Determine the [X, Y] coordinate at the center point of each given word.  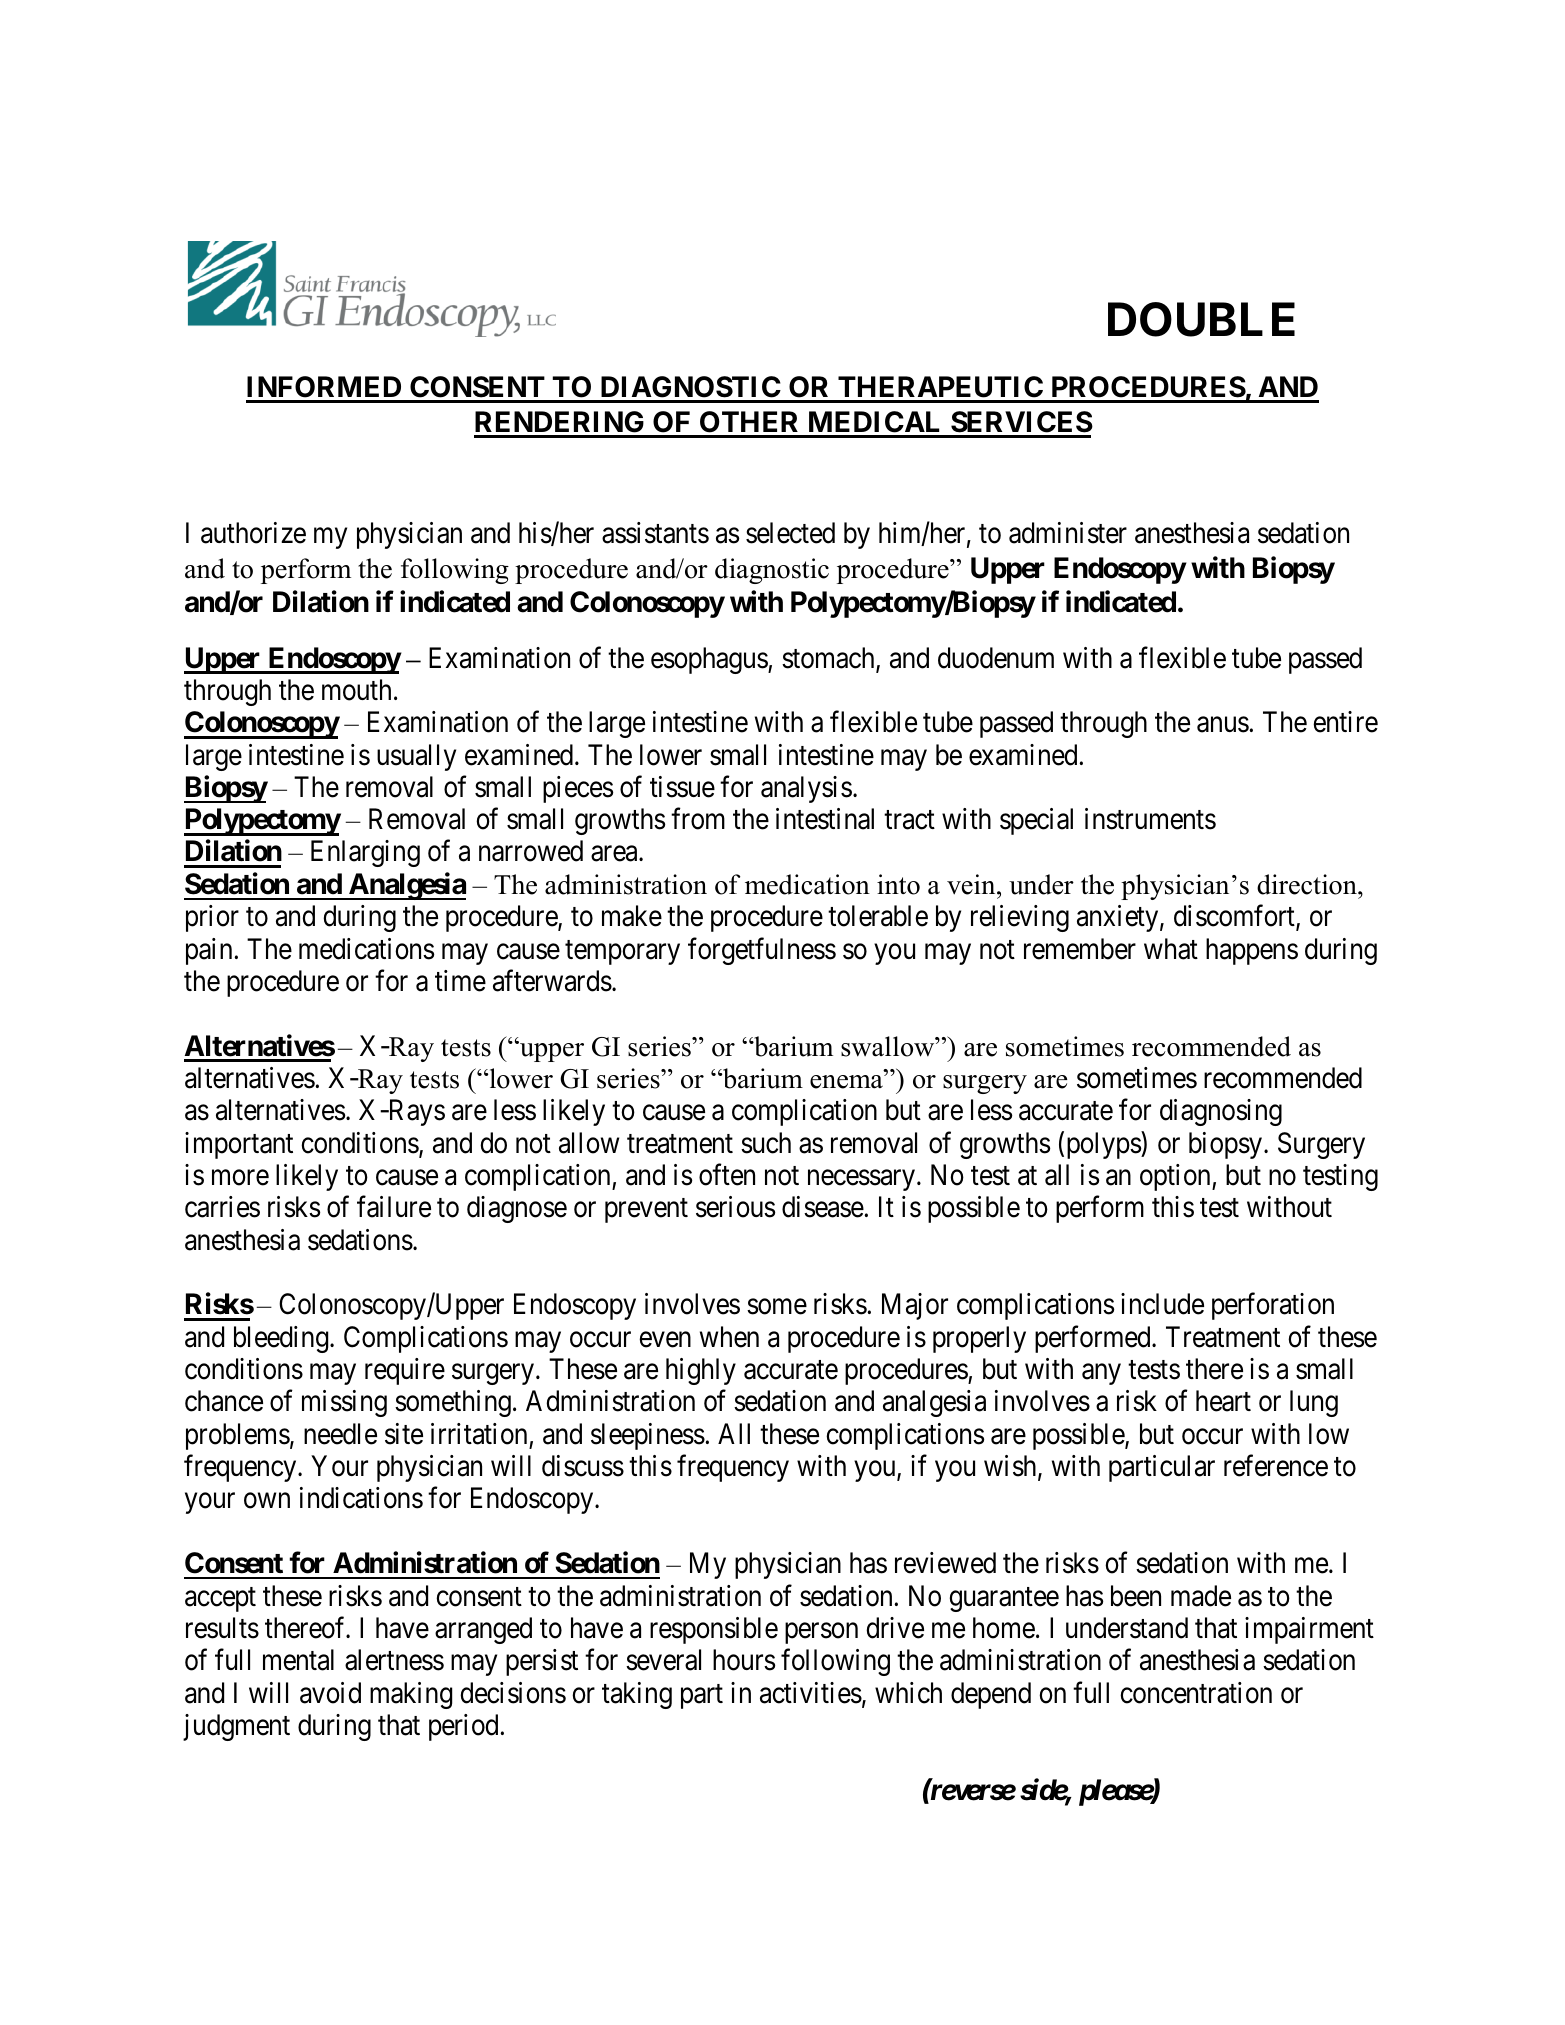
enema [847, 1082]
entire [1345, 722]
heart [1223, 1401]
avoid [330, 1693]
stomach [829, 659]
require [405, 1371]
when [729, 1337]
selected [790, 533]
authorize [253, 533]
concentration [1196, 1693]
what [1171, 949]
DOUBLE [1201, 319]
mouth [356, 690]
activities [811, 1693]
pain [210, 951]
